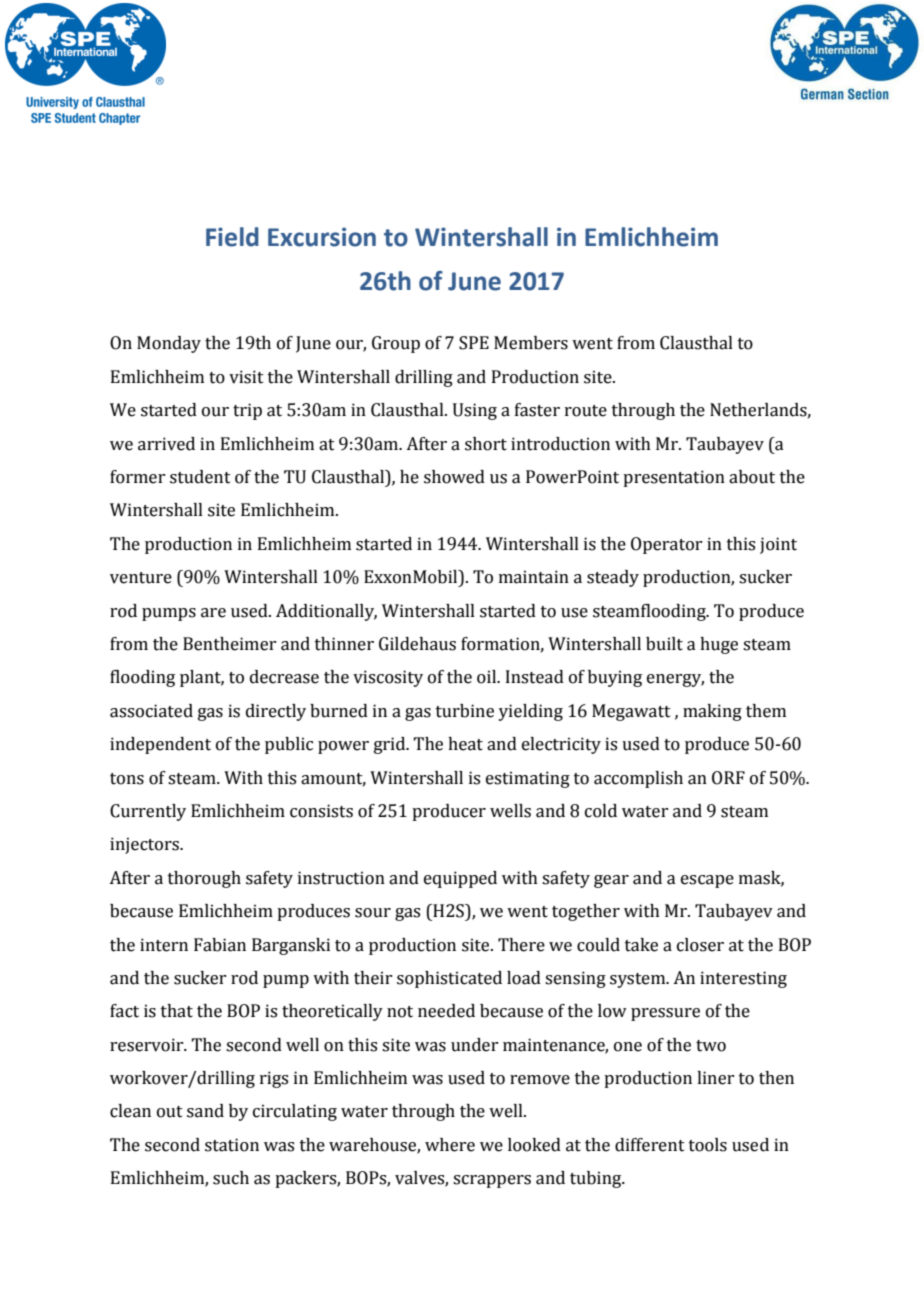 The height and width of the page is (1309, 924). I want to click on making, so click(712, 712).
